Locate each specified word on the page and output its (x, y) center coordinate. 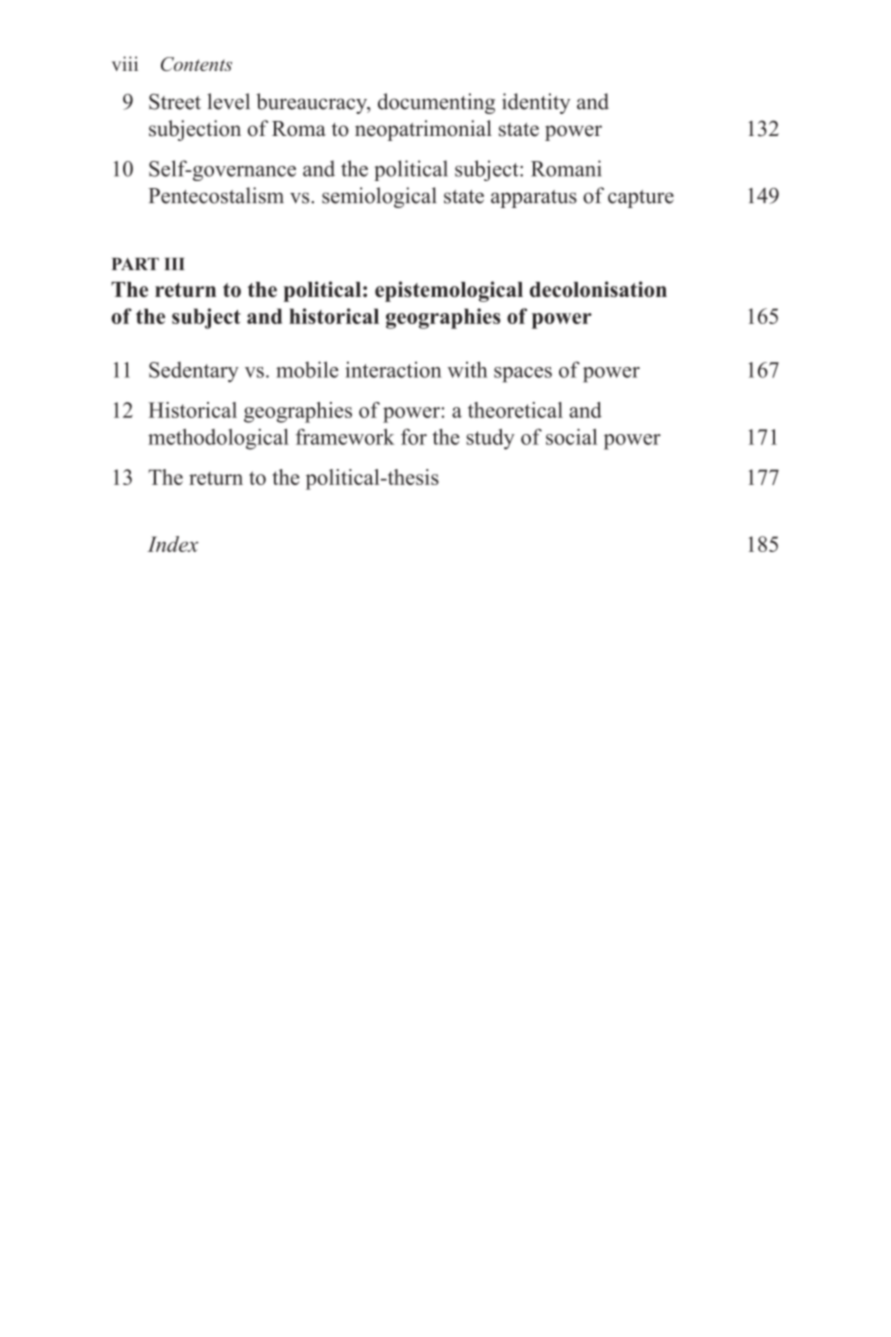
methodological (218, 439)
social (571, 437)
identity (536, 103)
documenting (436, 103)
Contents (196, 64)
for (414, 437)
